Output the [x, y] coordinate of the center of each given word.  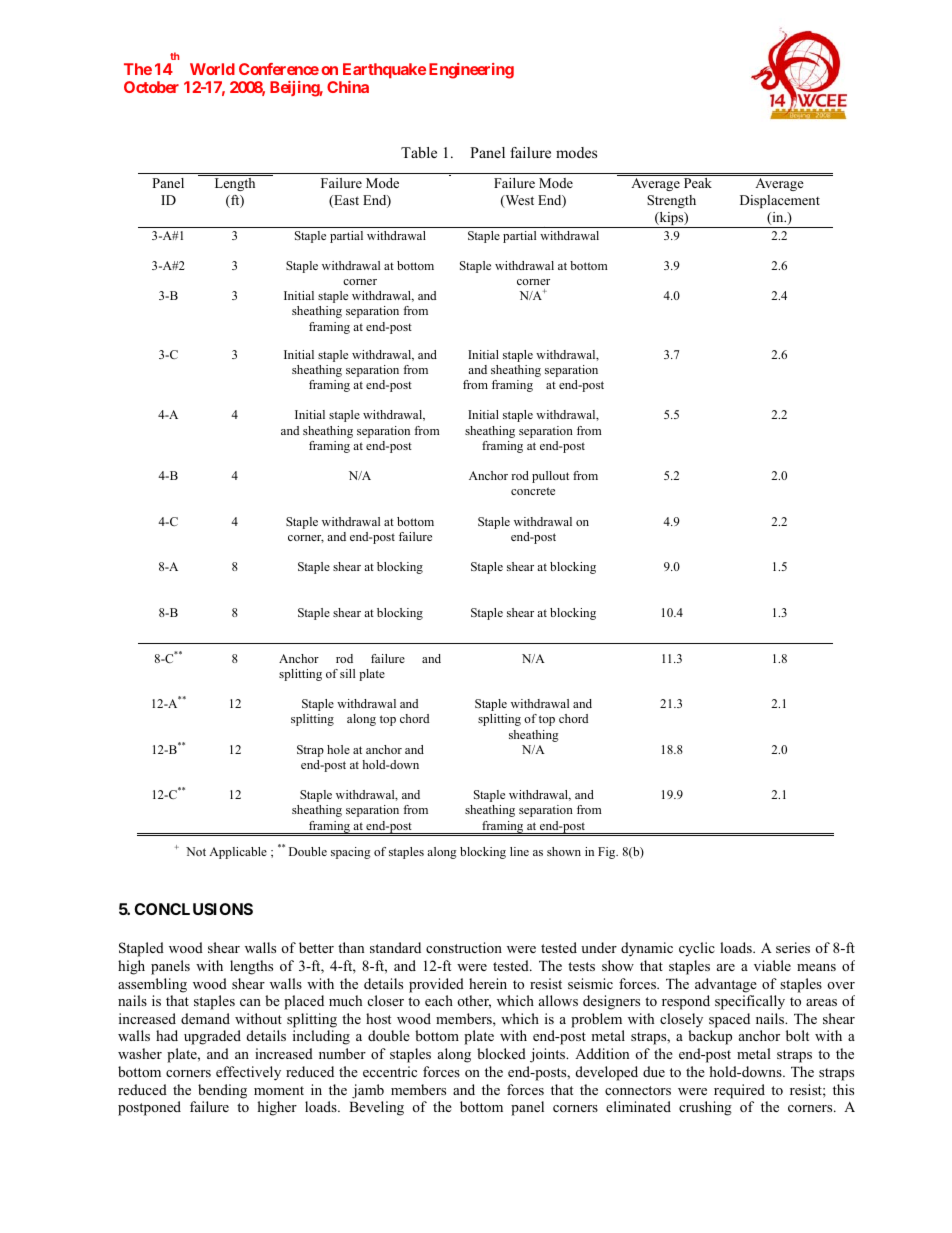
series [793, 947]
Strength [671, 201]
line [519, 851]
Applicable [238, 853]
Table [419, 152]
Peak [698, 183]
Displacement [780, 201]
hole [338, 749]
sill [347, 673]
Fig [608, 853]
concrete [533, 491]
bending [222, 1091]
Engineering [471, 71]
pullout [550, 477]
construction [464, 947]
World [212, 69]
